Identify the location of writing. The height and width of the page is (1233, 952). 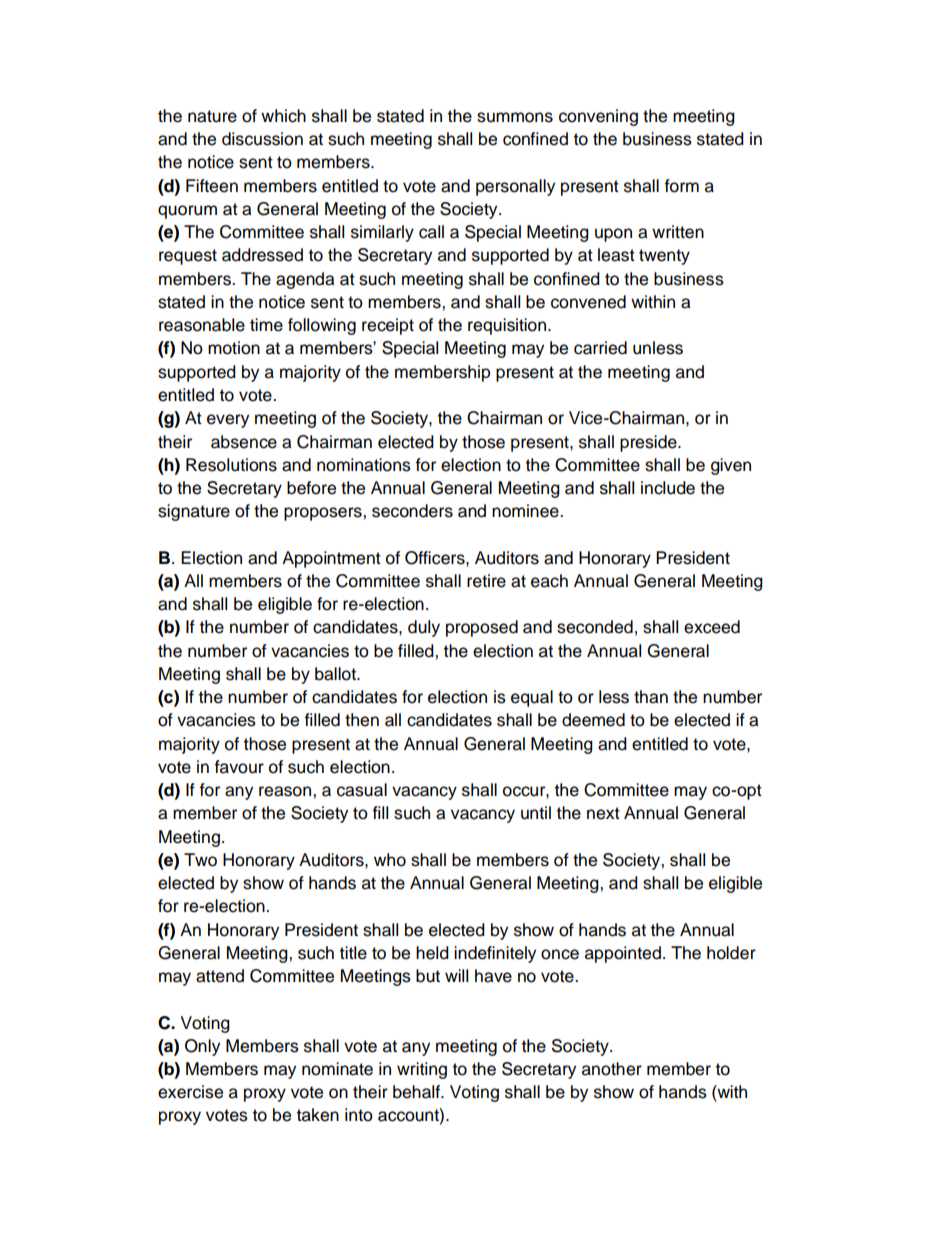
(422, 1070).
